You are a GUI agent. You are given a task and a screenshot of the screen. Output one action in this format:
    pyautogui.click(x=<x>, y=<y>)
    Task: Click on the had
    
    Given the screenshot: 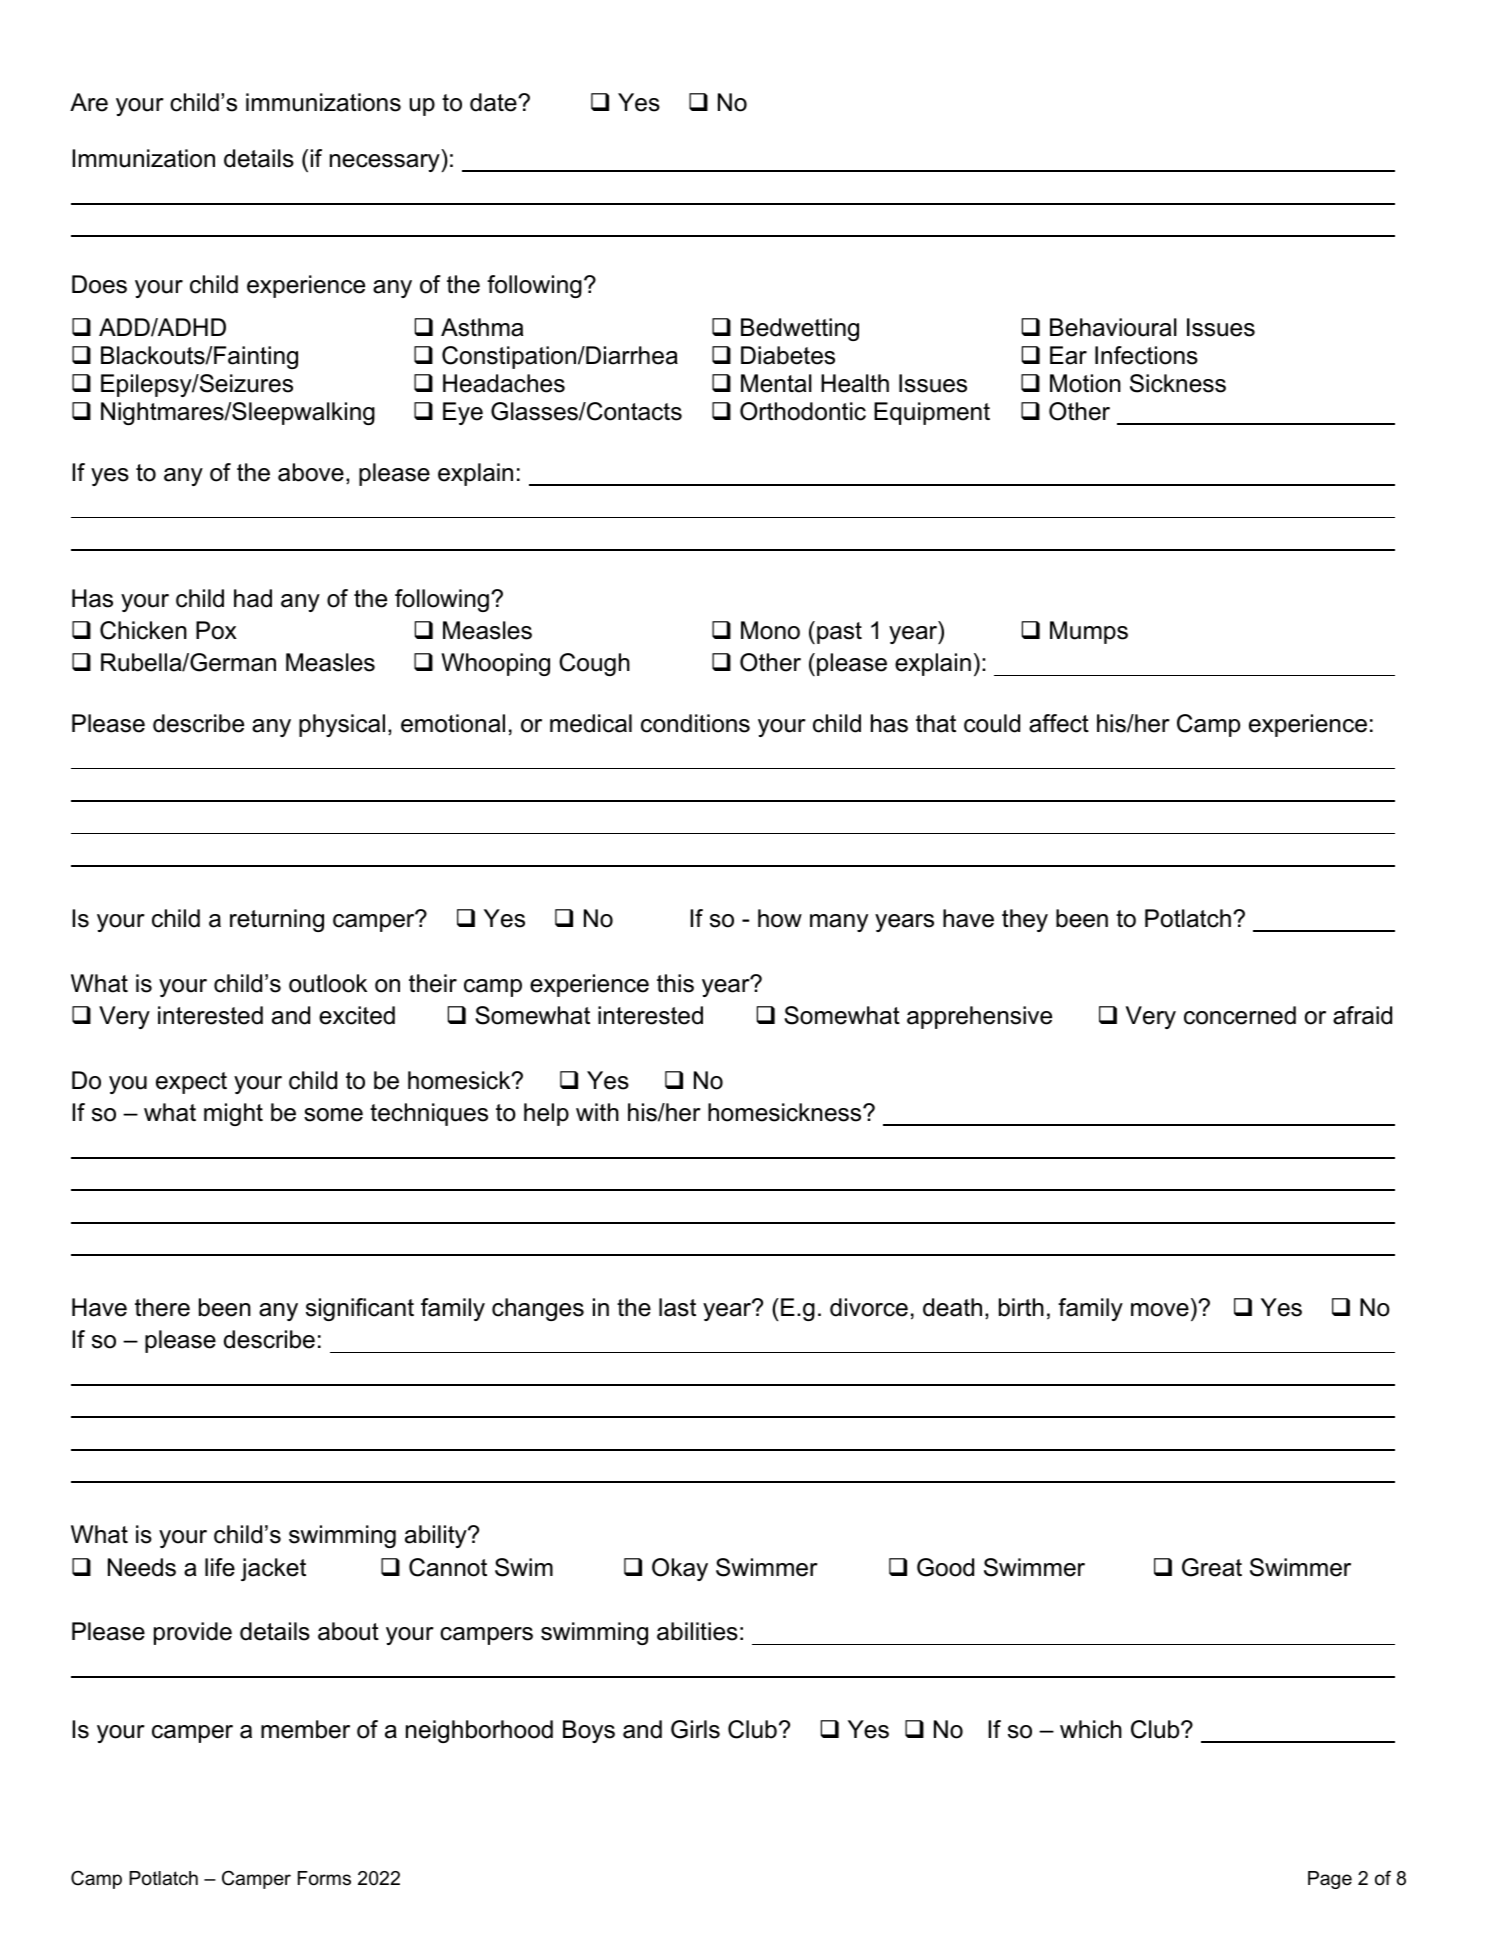 What is the action you would take?
    pyautogui.click(x=253, y=598)
